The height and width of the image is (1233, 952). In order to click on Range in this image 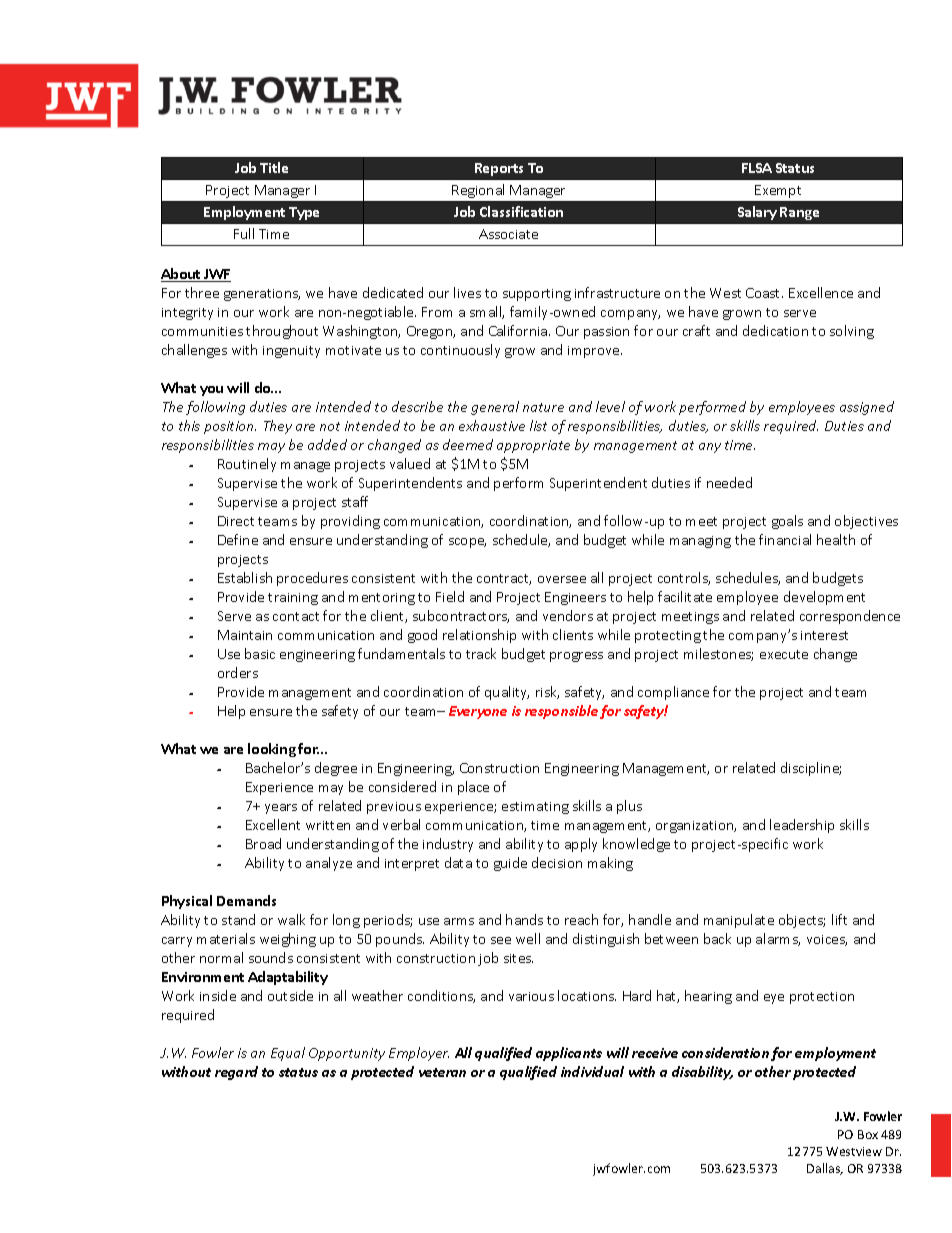, I will do `click(799, 213)`.
